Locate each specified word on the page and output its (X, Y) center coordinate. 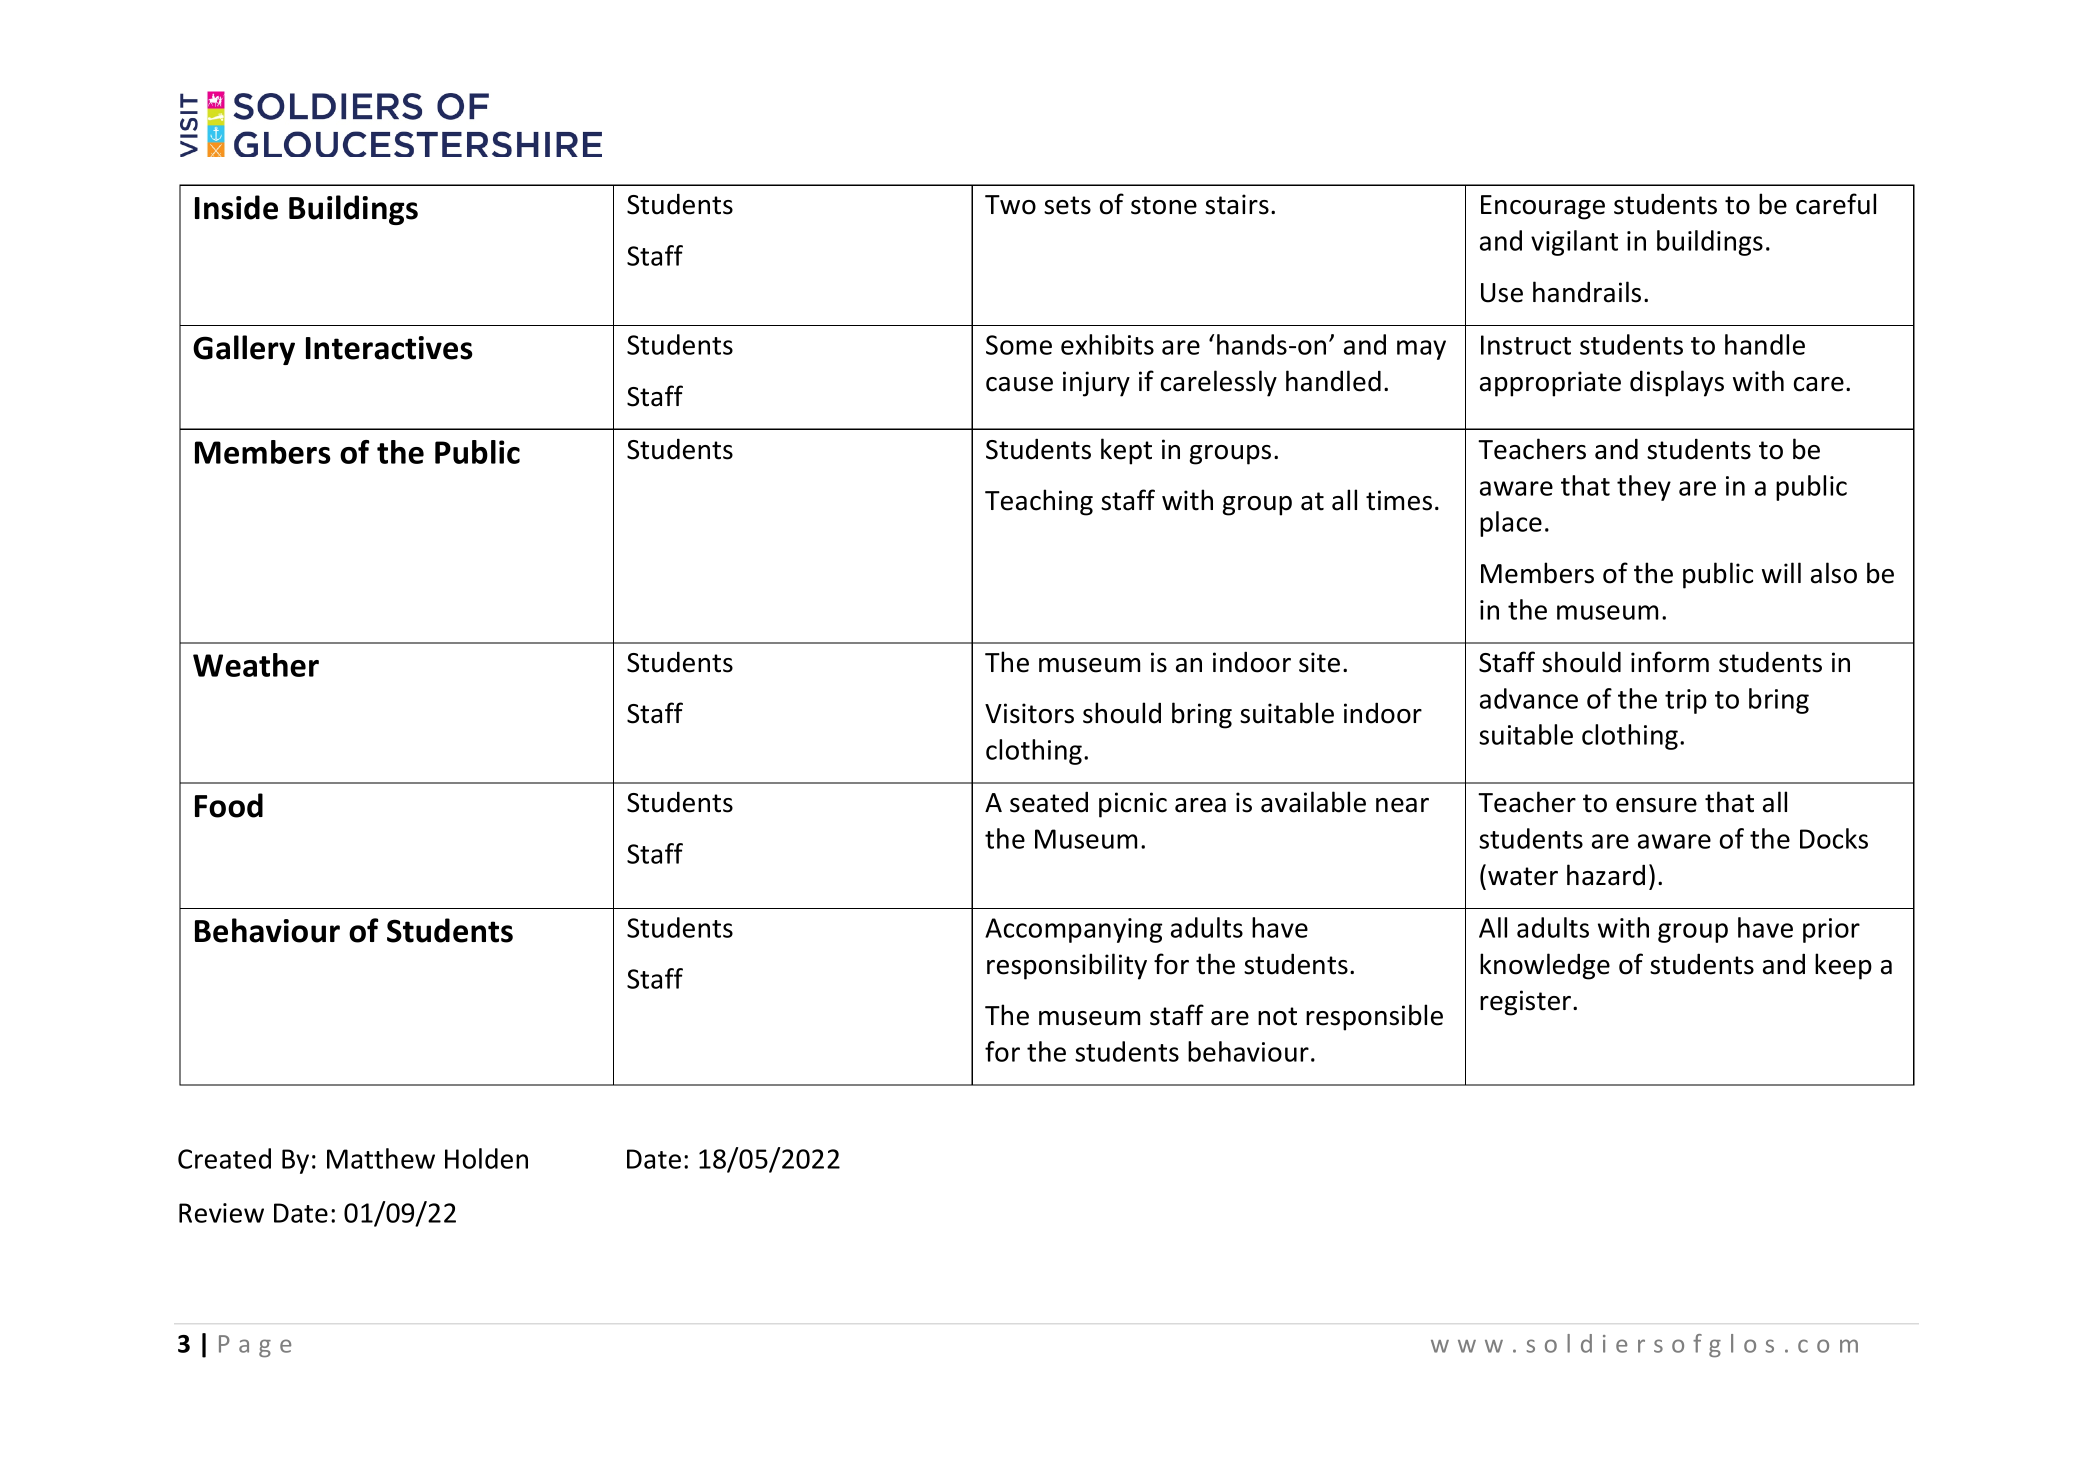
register (1527, 1003)
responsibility (1067, 966)
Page (255, 1346)
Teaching (1039, 502)
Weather (256, 665)
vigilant (1574, 243)
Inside (236, 207)
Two (1010, 205)
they (1644, 488)
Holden (486, 1158)
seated (1049, 802)
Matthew (381, 1158)
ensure (1656, 805)
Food (229, 805)
